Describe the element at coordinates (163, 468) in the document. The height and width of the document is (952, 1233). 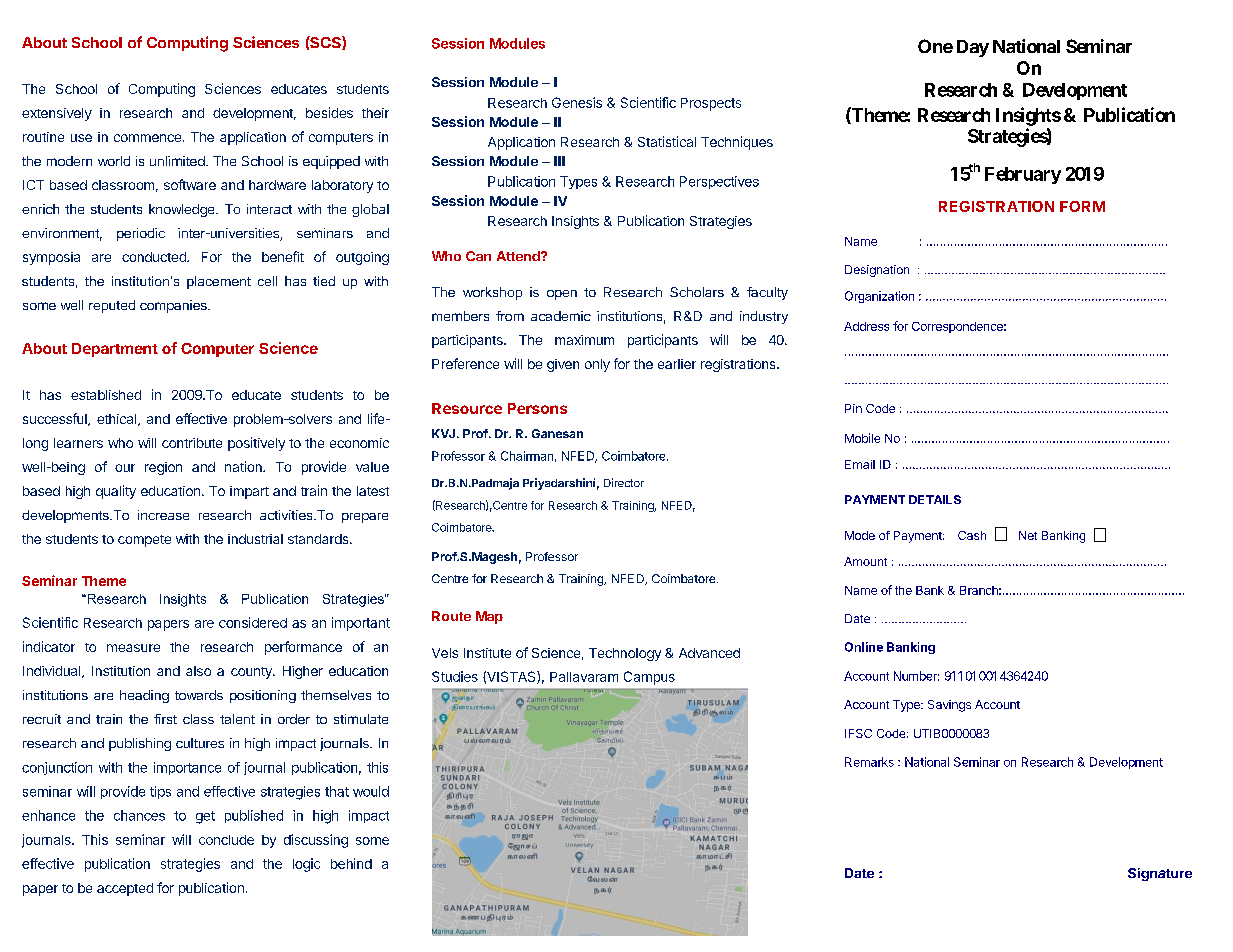
I see `region` at that location.
